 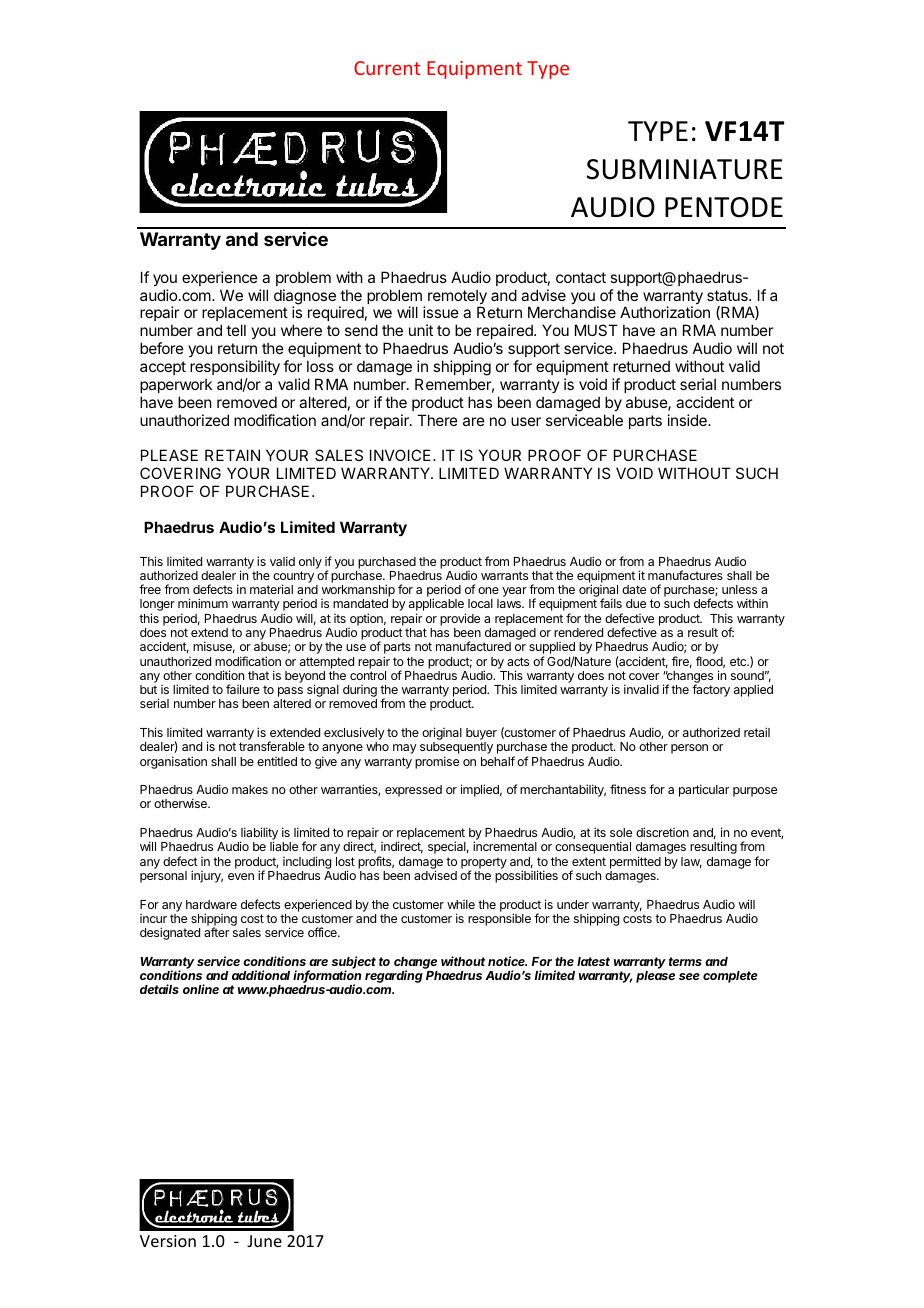 I want to click on see, so click(x=689, y=976).
